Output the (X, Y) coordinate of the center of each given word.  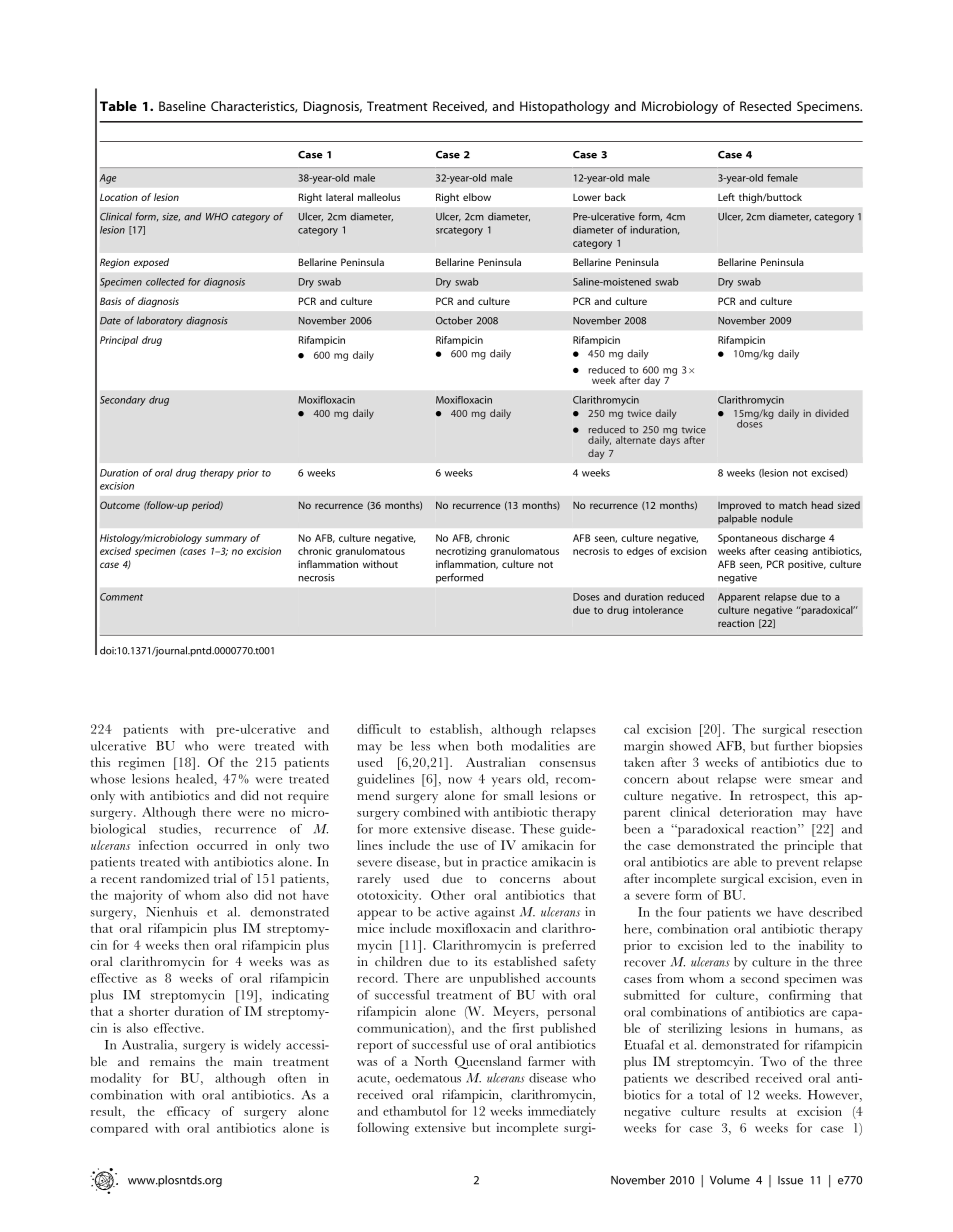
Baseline (182, 106)
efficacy (188, 1112)
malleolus (379, 197)
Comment (121, 597)
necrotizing (461, 552)
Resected (765, 106)
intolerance (658, 610)
